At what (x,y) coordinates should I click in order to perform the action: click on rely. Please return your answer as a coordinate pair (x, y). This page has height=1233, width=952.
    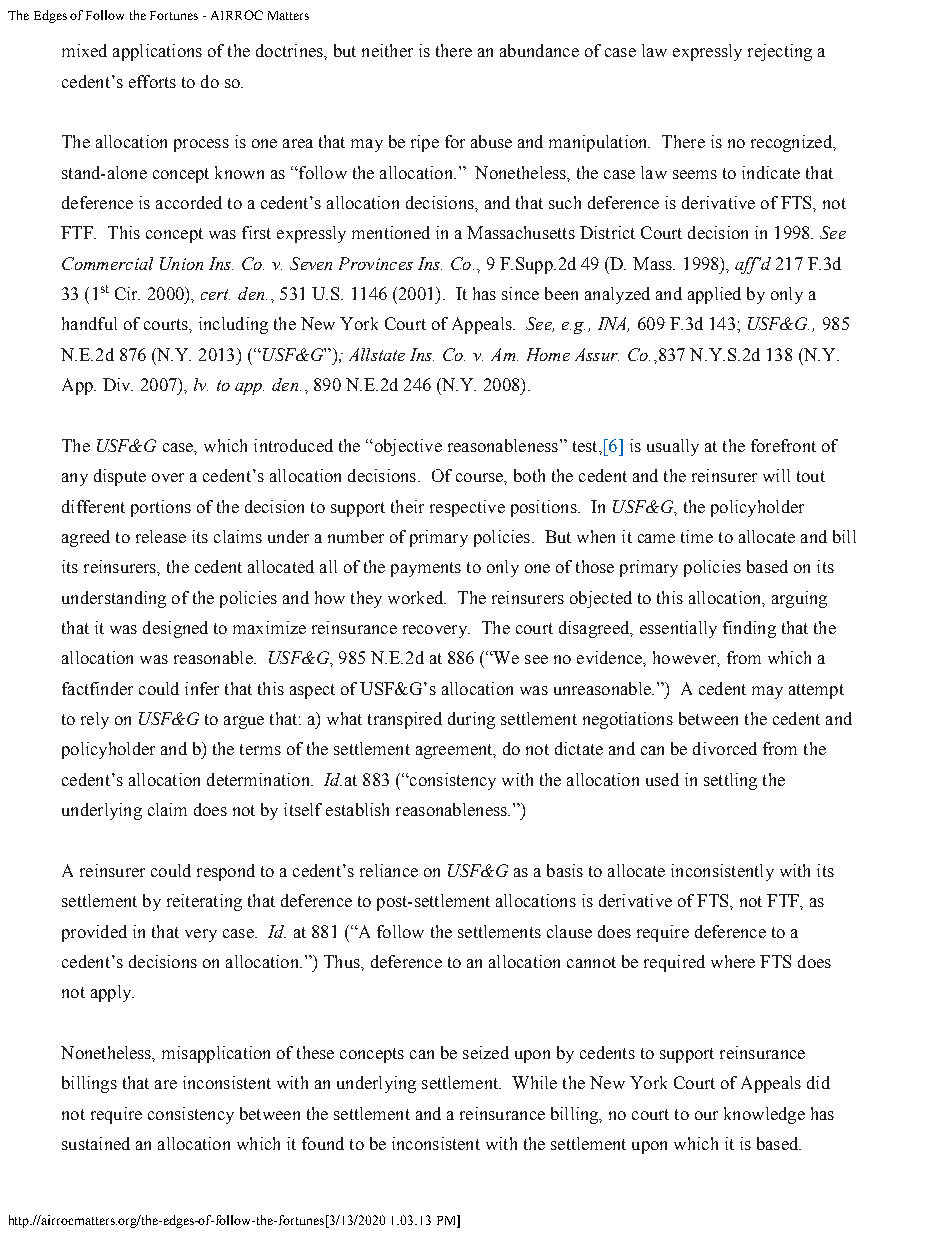
    Looking at the image, I should click on (95, 720).
